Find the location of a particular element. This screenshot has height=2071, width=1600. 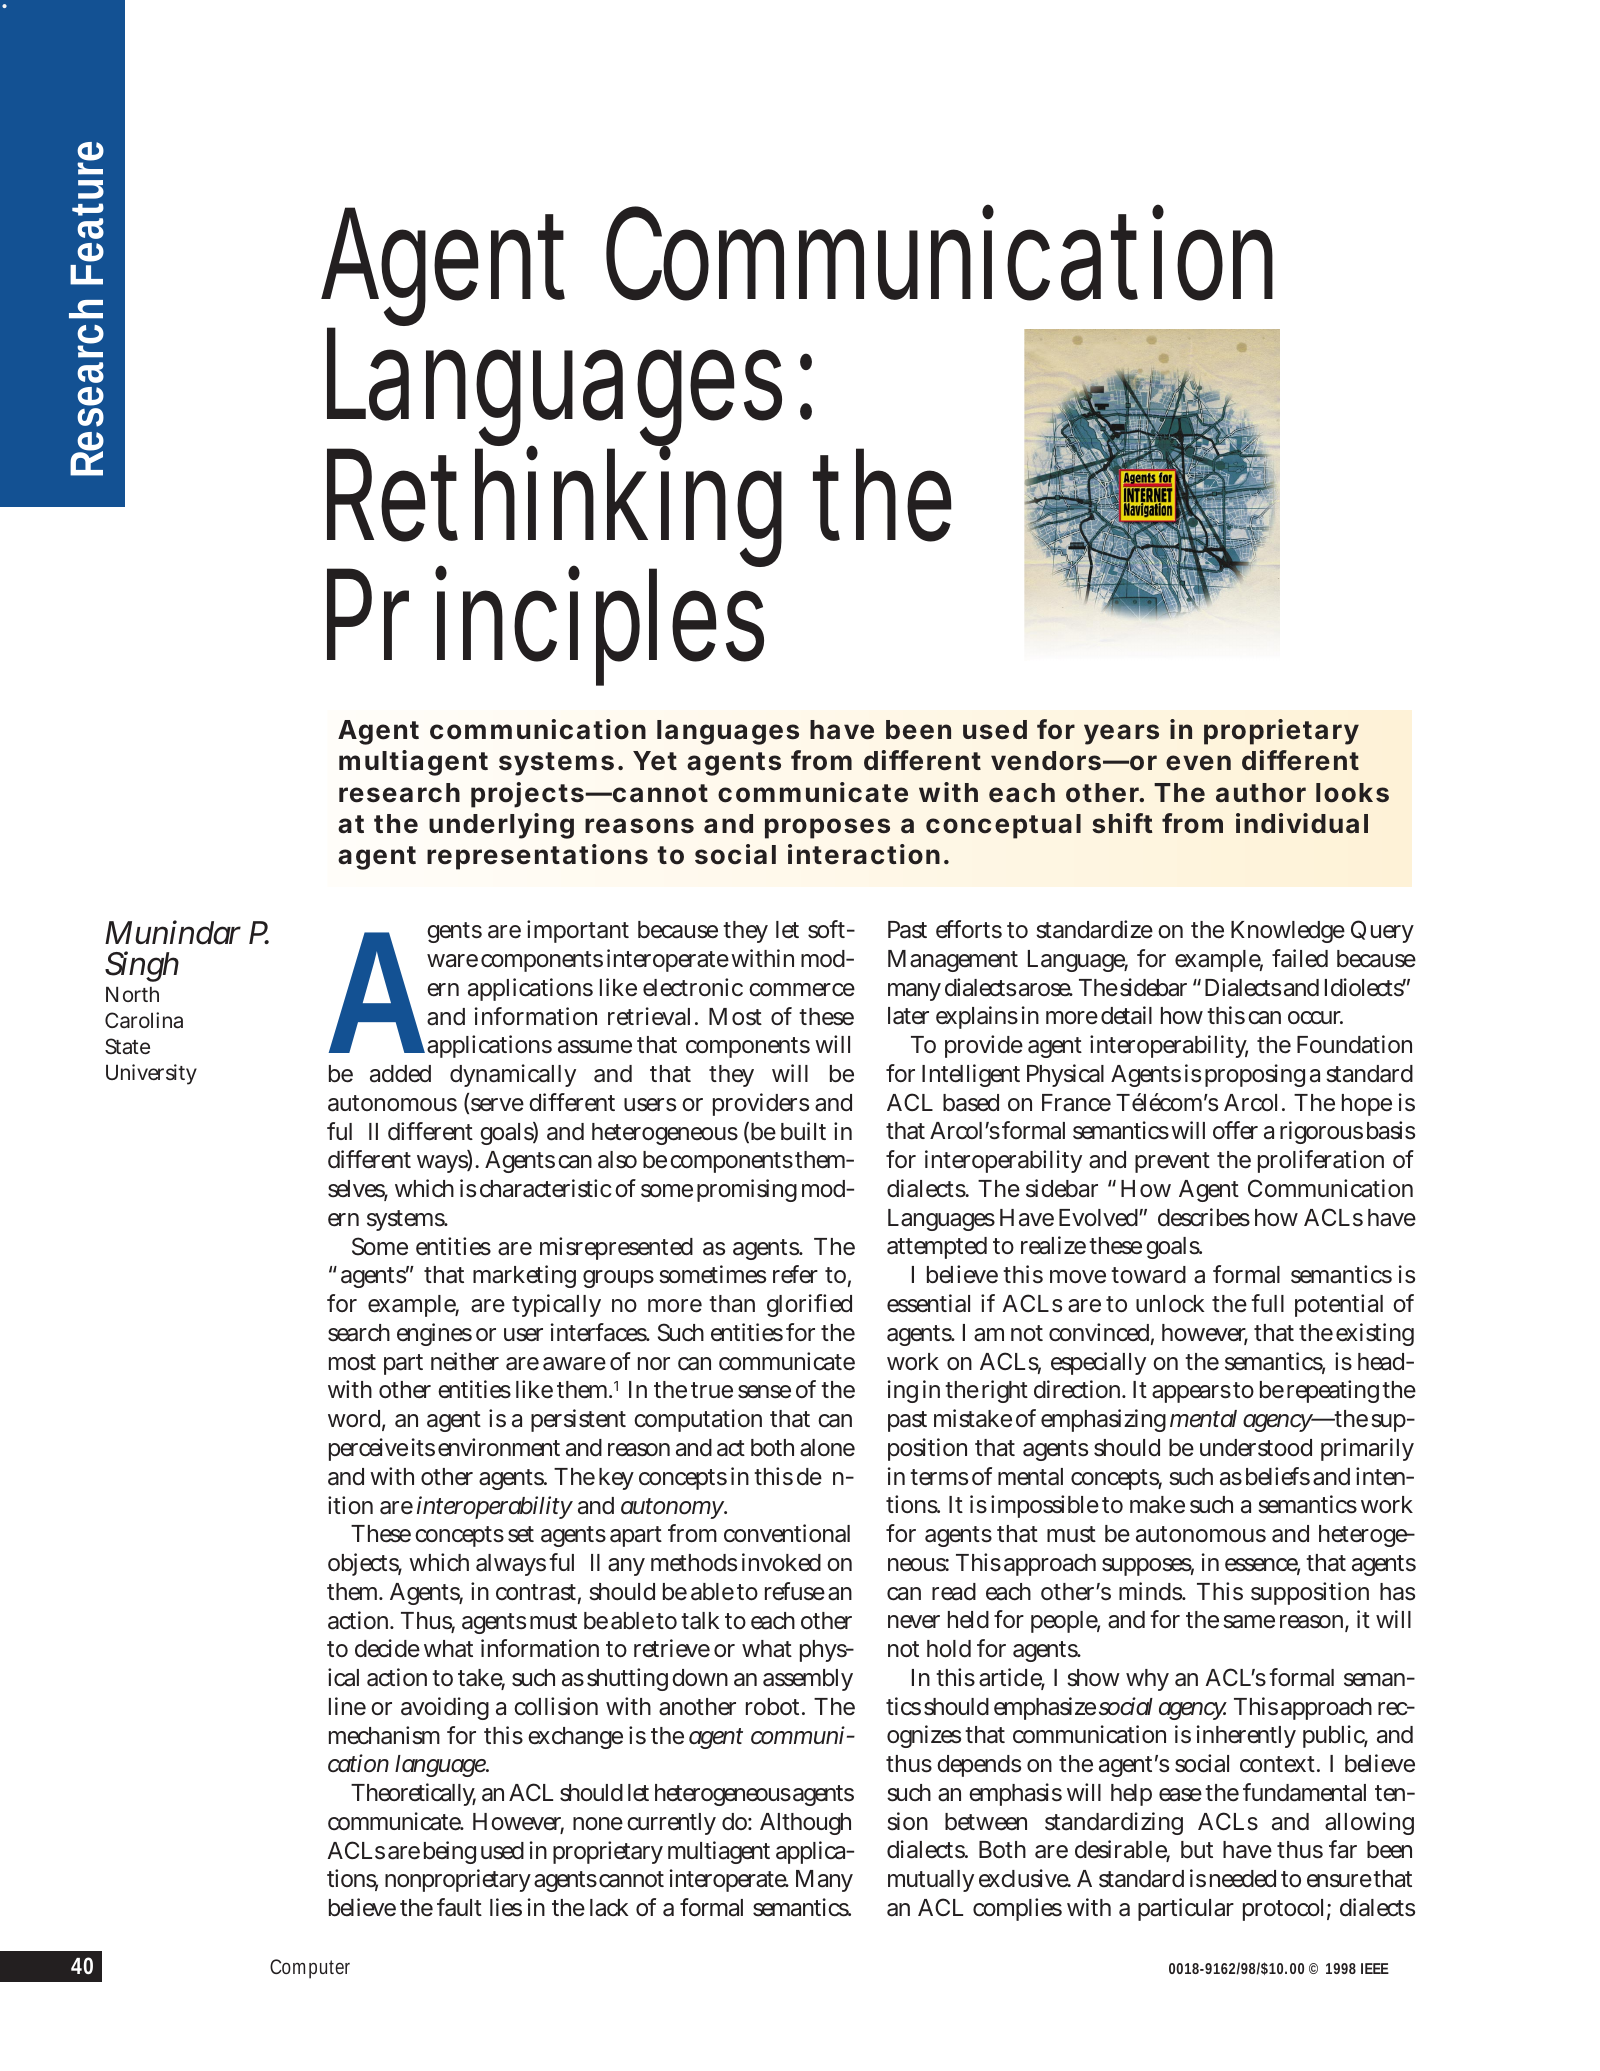

engines is located at coordinates (434, 1334).
